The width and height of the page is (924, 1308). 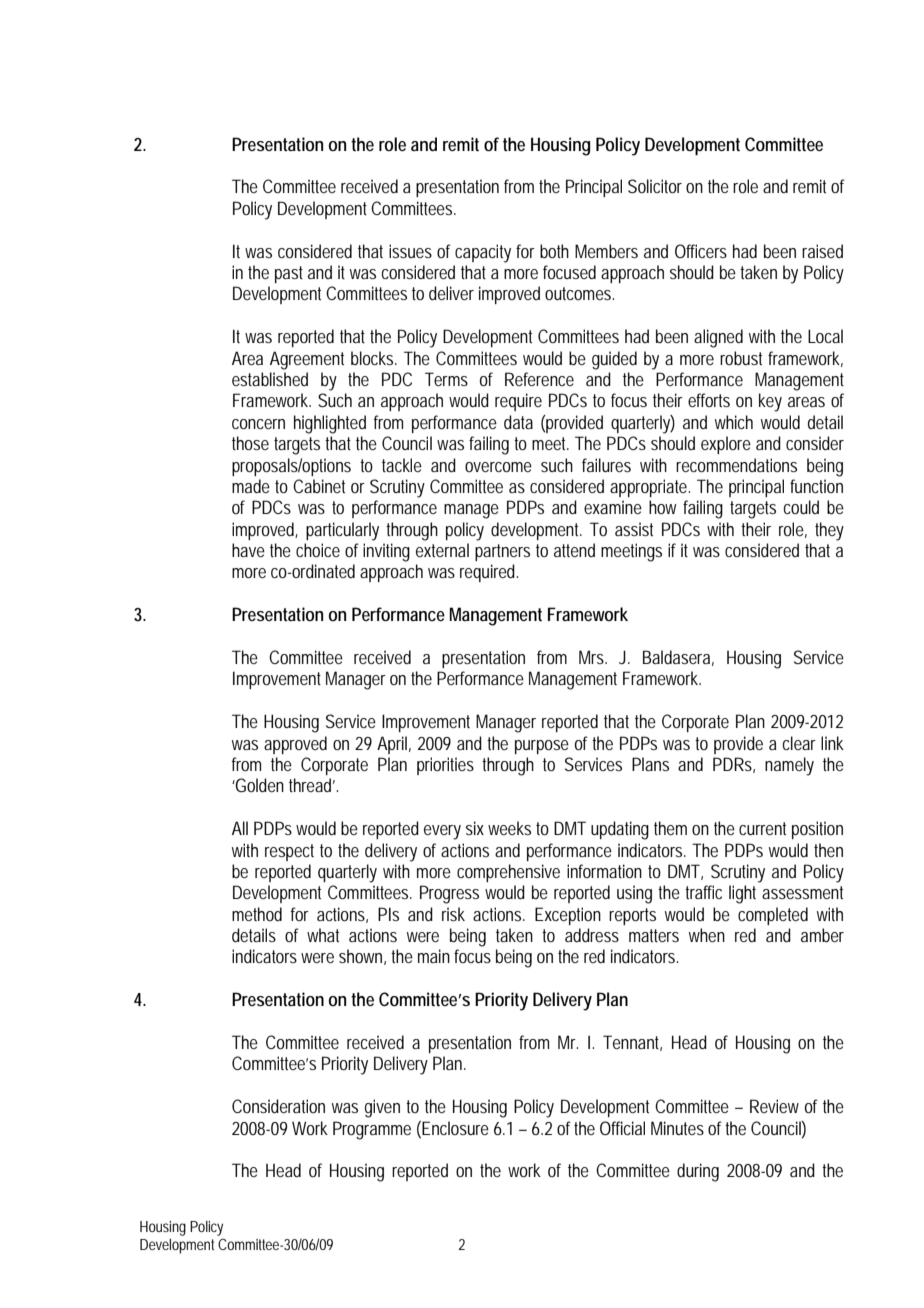 What do you see at coordinates (701, 251) in the page?
I see `Officers` at bounding box center [701, 251].
